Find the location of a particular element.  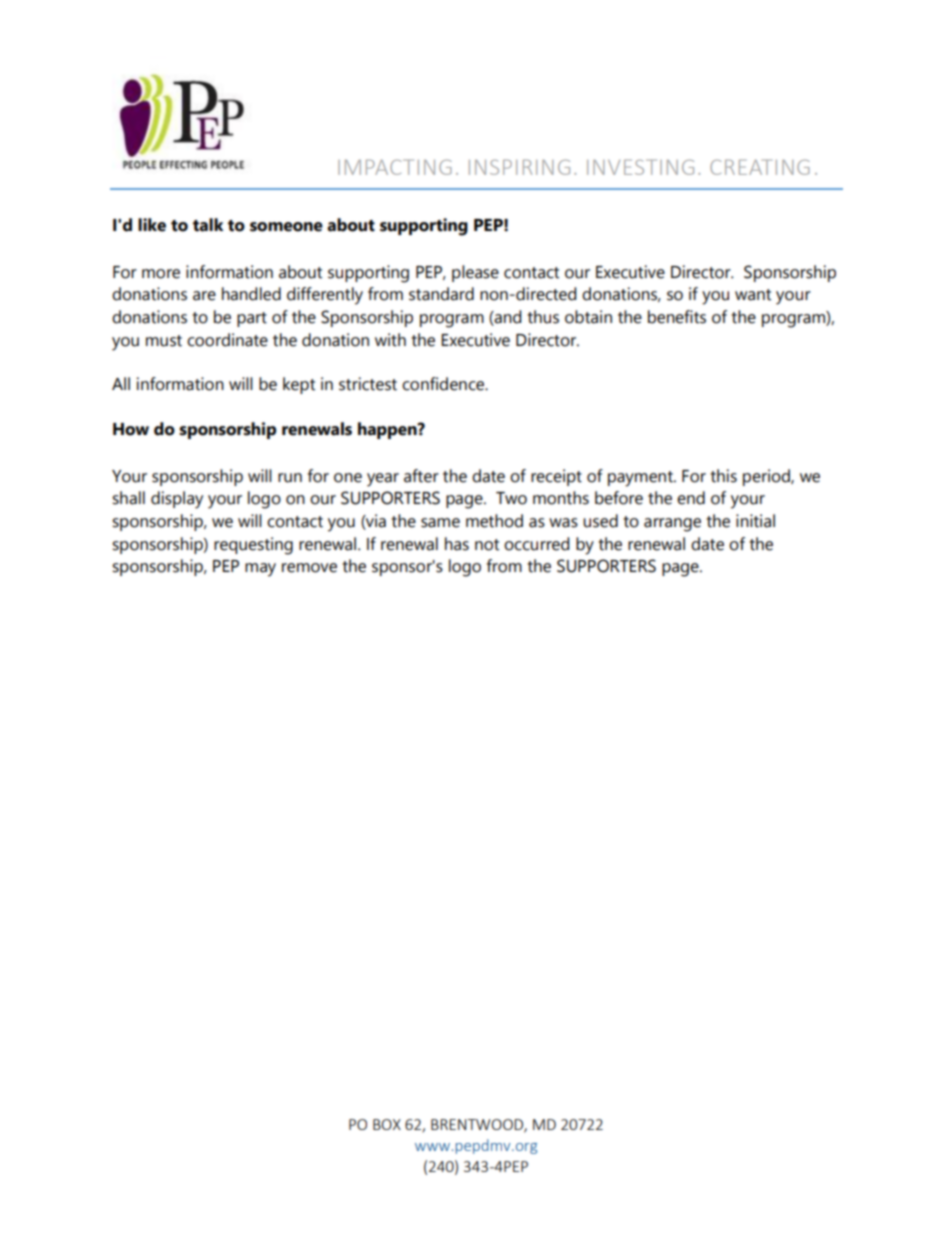

initial is located at coordinates (755, 521).
